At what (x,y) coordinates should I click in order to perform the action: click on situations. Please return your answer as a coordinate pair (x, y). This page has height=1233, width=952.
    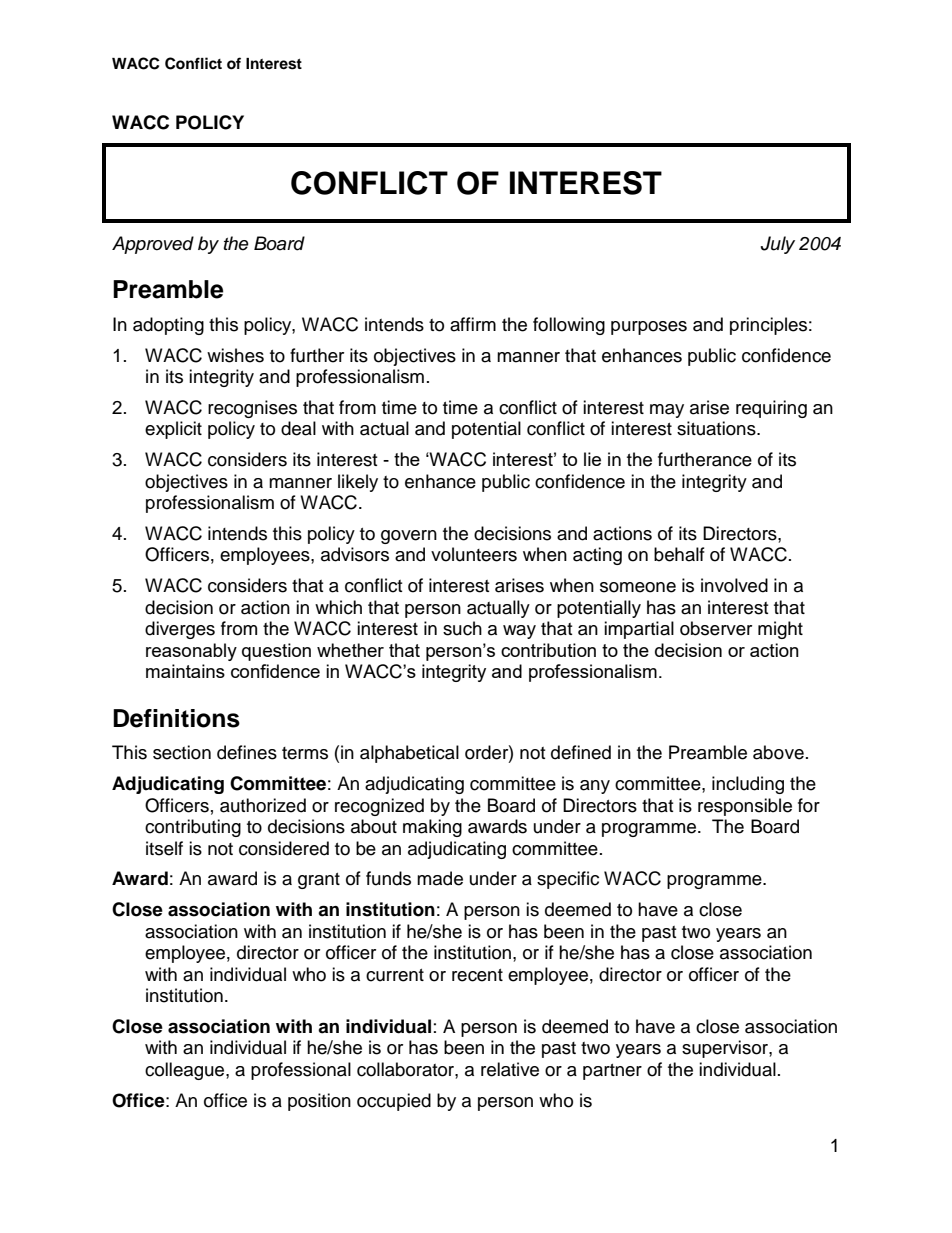
    Looking at the image, I should click on (717, 428).
